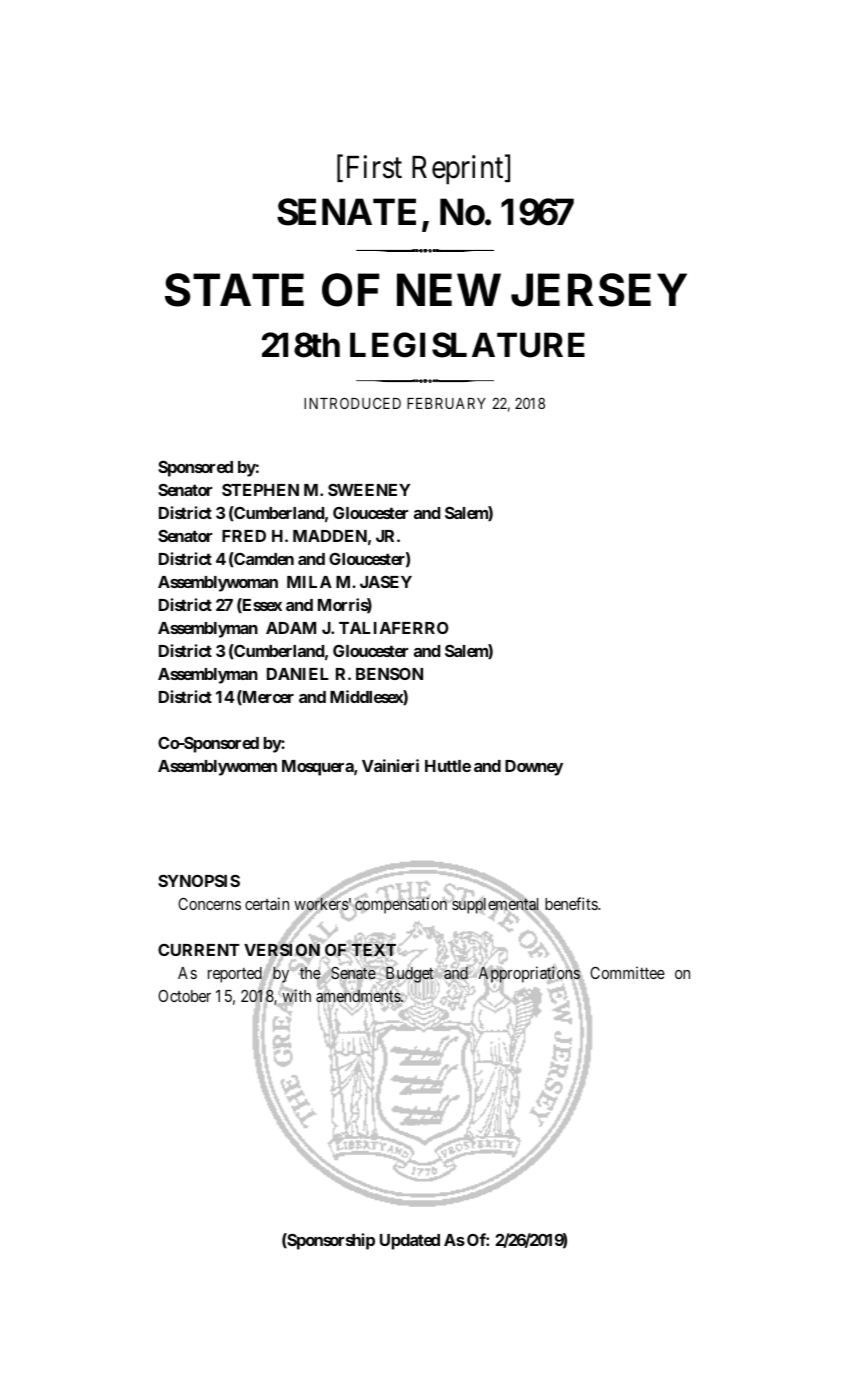 This document has width=849, height=1400. I want to click on Downey, so click(534, 768).
